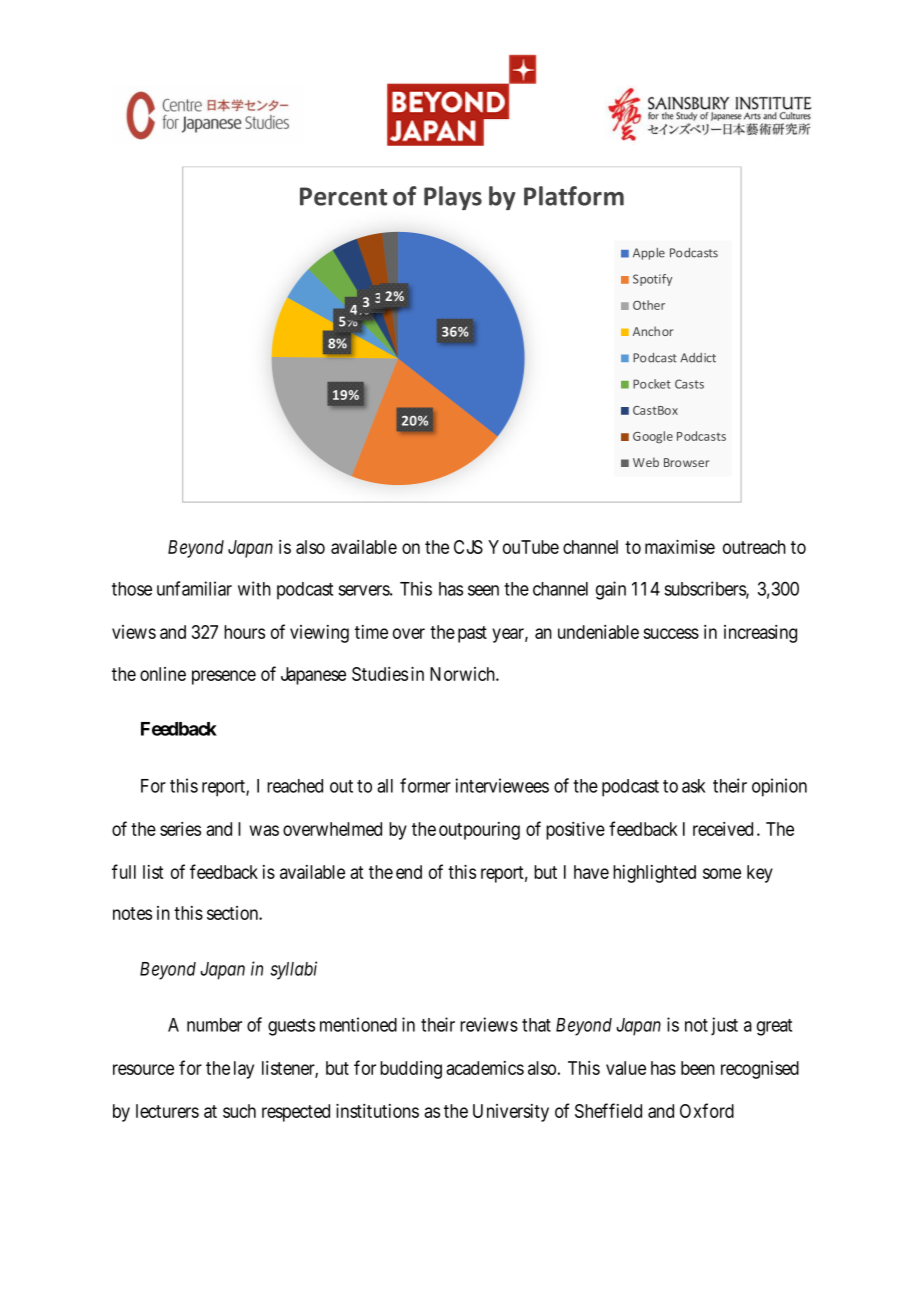  Describe the element at coordinates (649, 254) in the screenshot. I see `Apple` at that location.
